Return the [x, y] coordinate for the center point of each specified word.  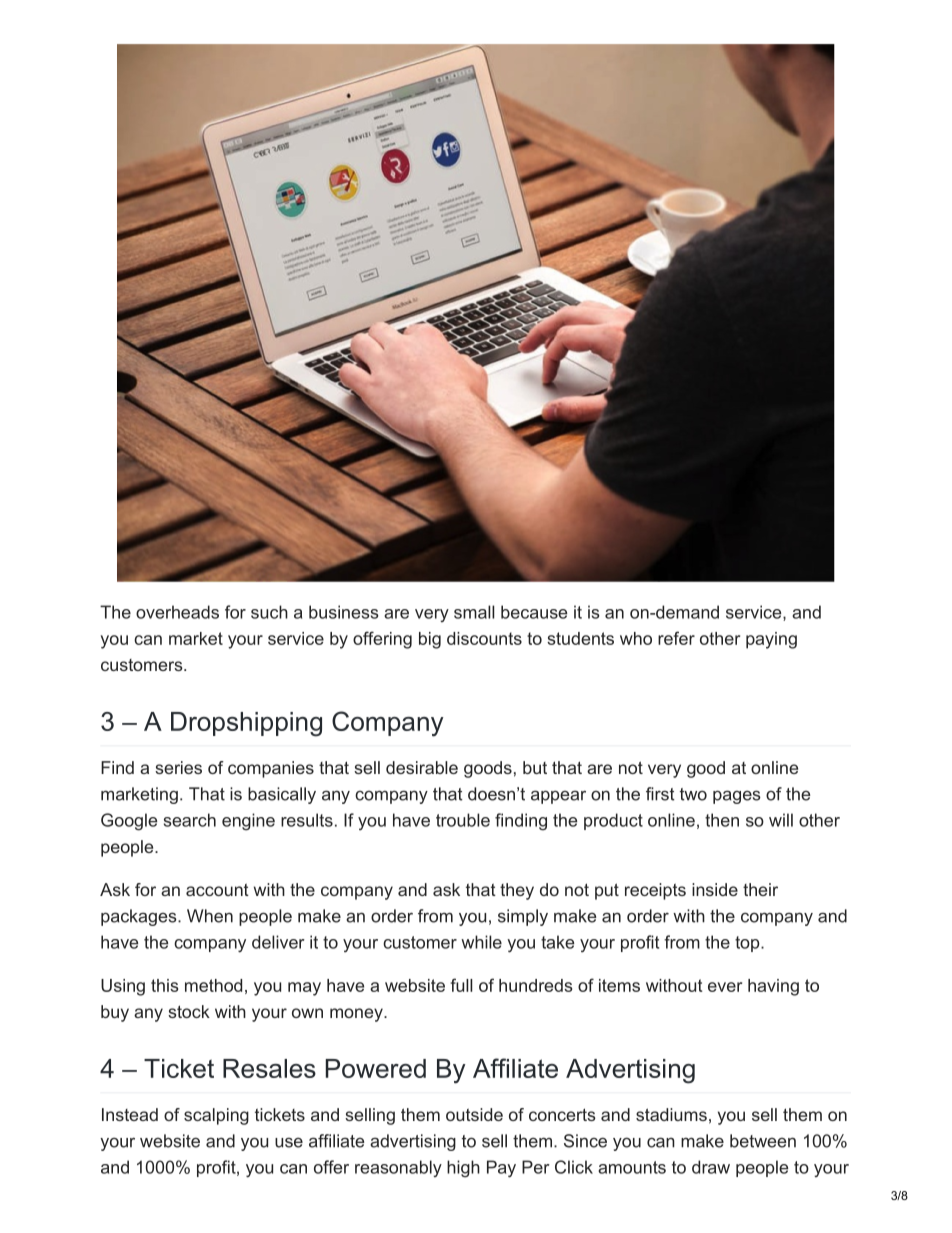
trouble [463, 820]
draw [711, 1167]
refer [676, 638]
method [213, 985]
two [693, 794]
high [463, 1169]
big [430, 640]
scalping [216, 1116]
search [190, 820]
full [461, 985]
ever [725, 987]
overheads [177, 612]
